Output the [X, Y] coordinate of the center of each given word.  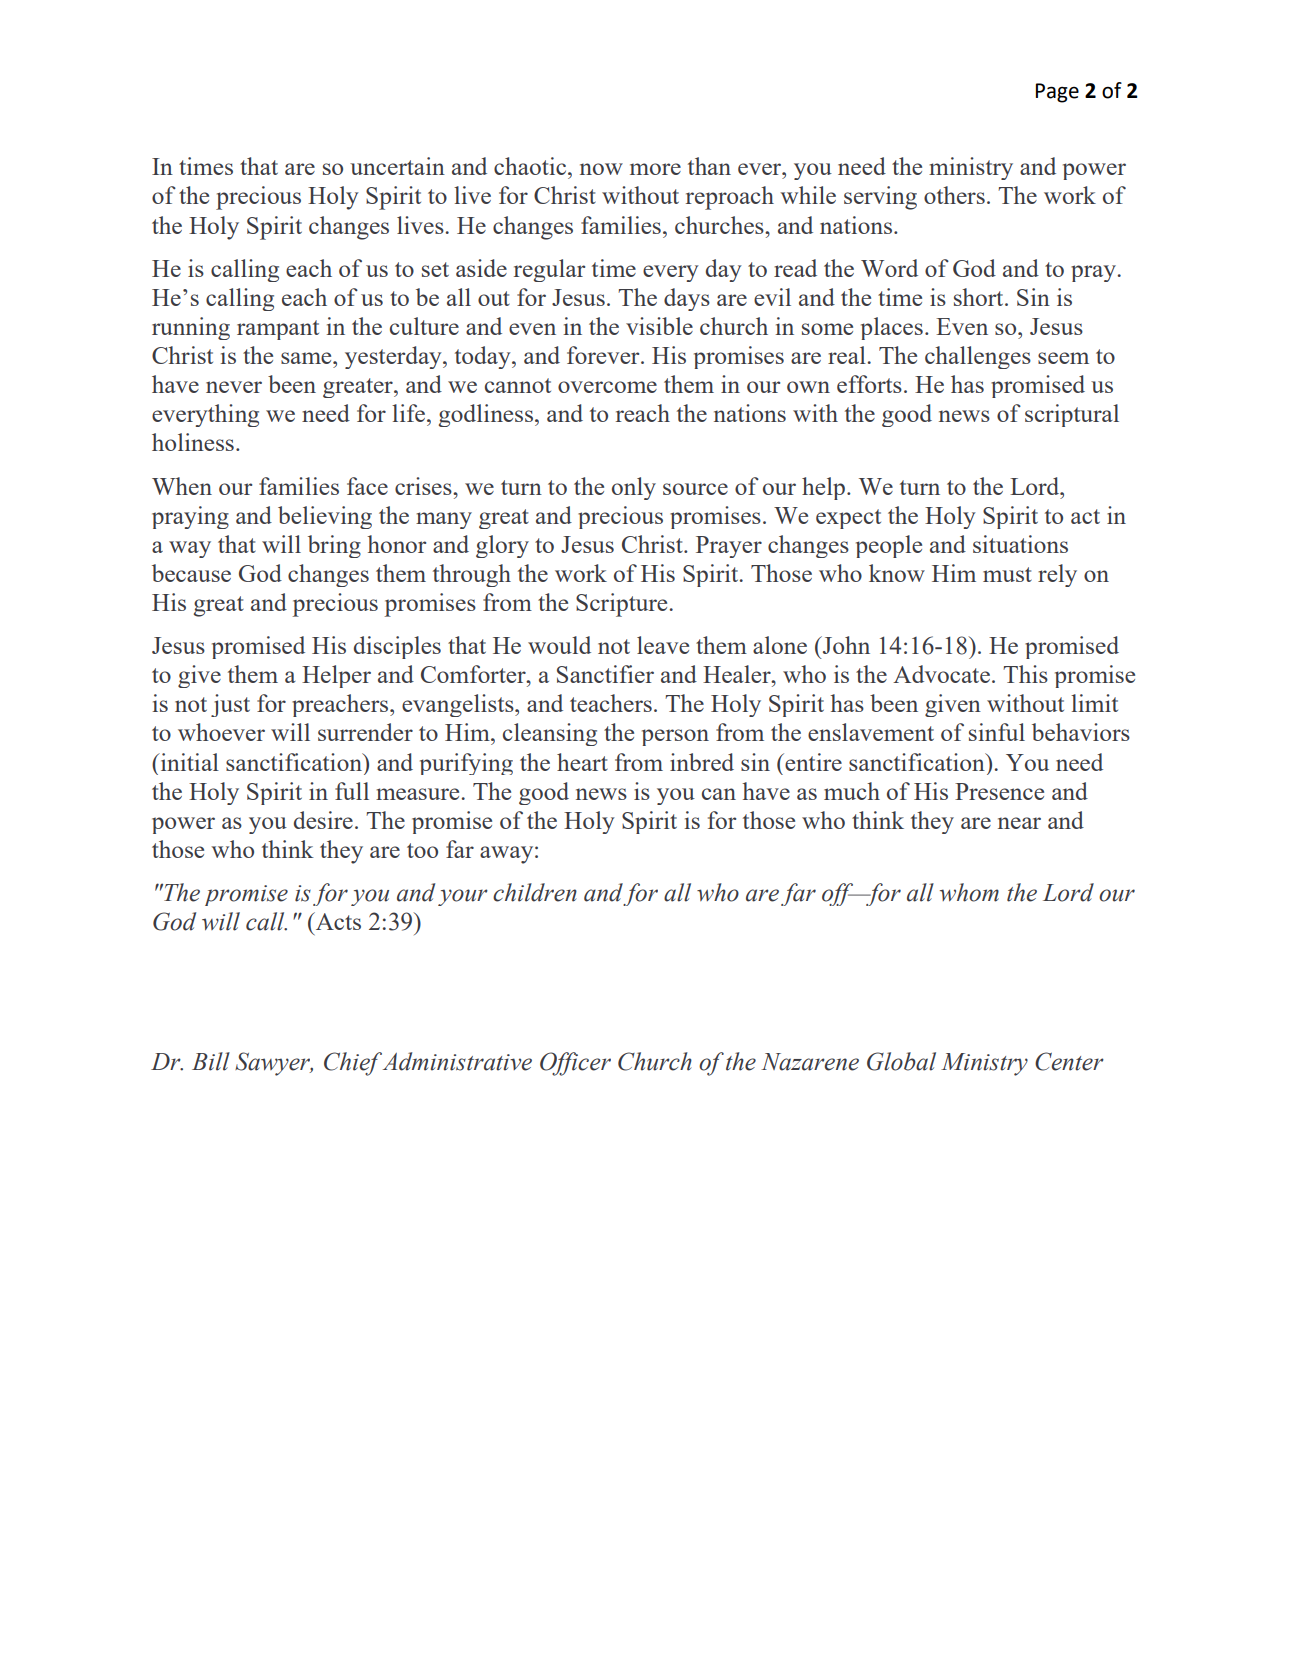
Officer [575, 1064]
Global [901, 1061]
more [655, 169]
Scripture [623, 605]
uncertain [397, 166]
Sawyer [274, 1064]
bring [334, 546]
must [1007, 574]
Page [1057, 93]
